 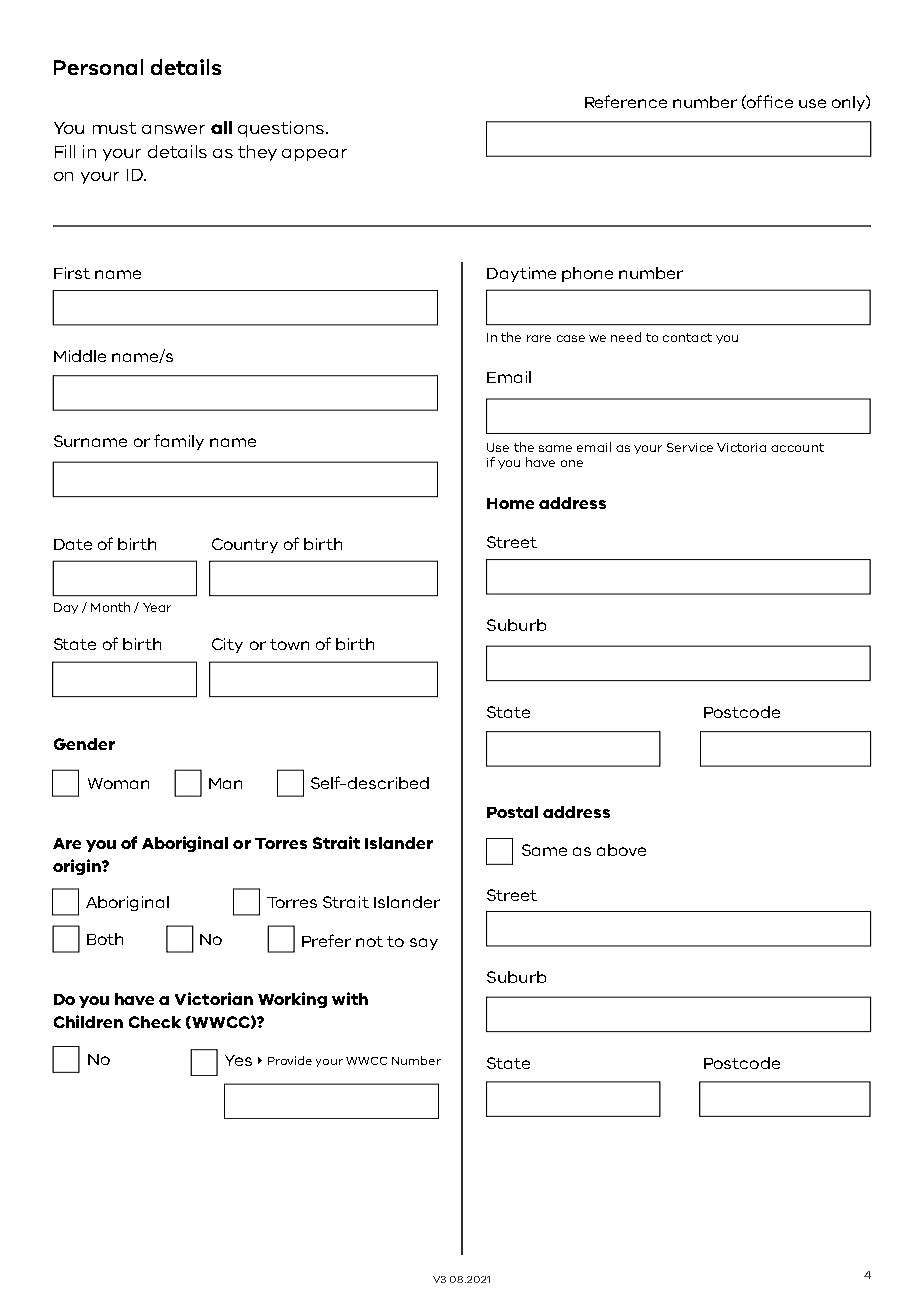 I want to click on above, so click(x=621, y=850).
